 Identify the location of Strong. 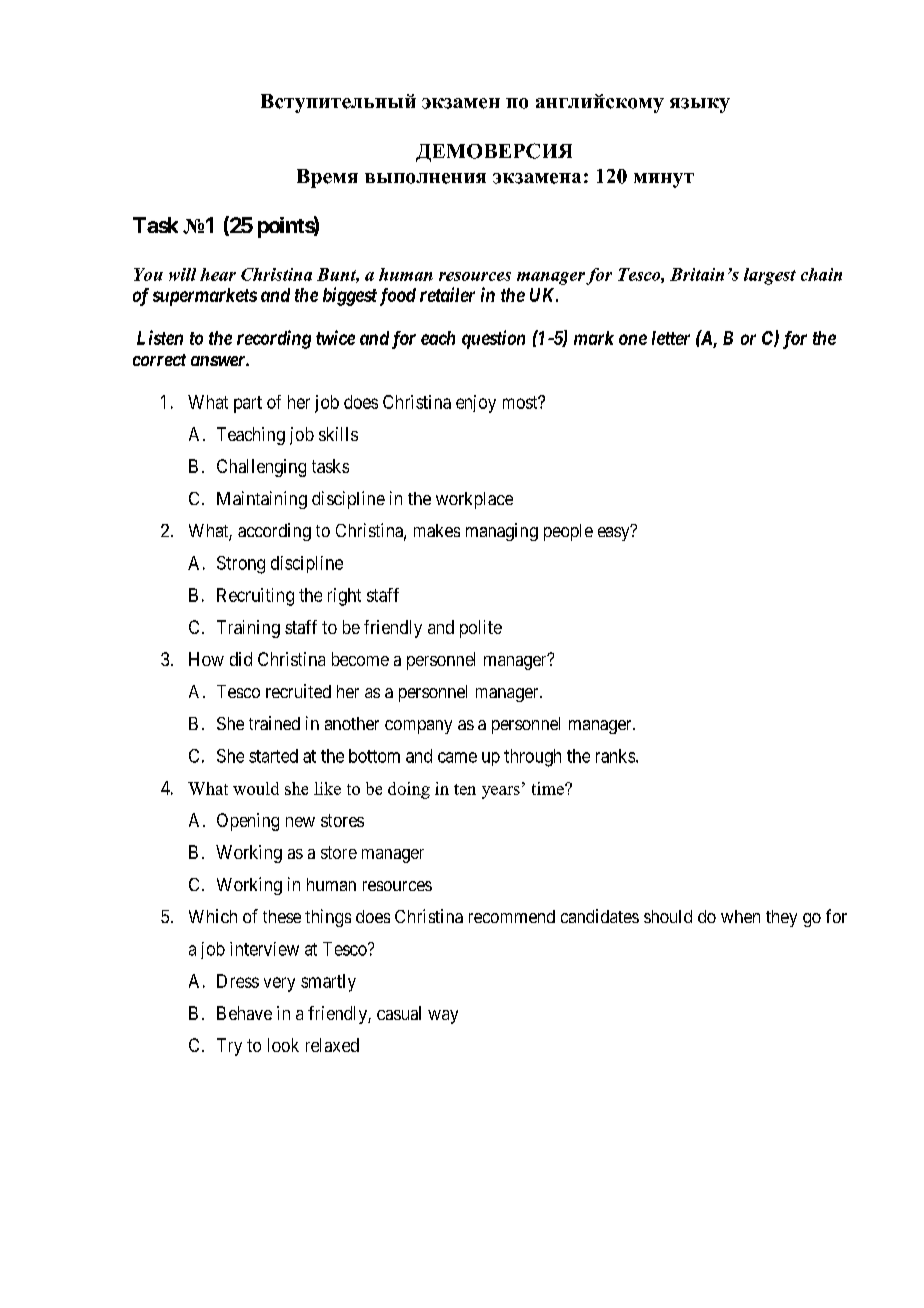
(241, 565).
